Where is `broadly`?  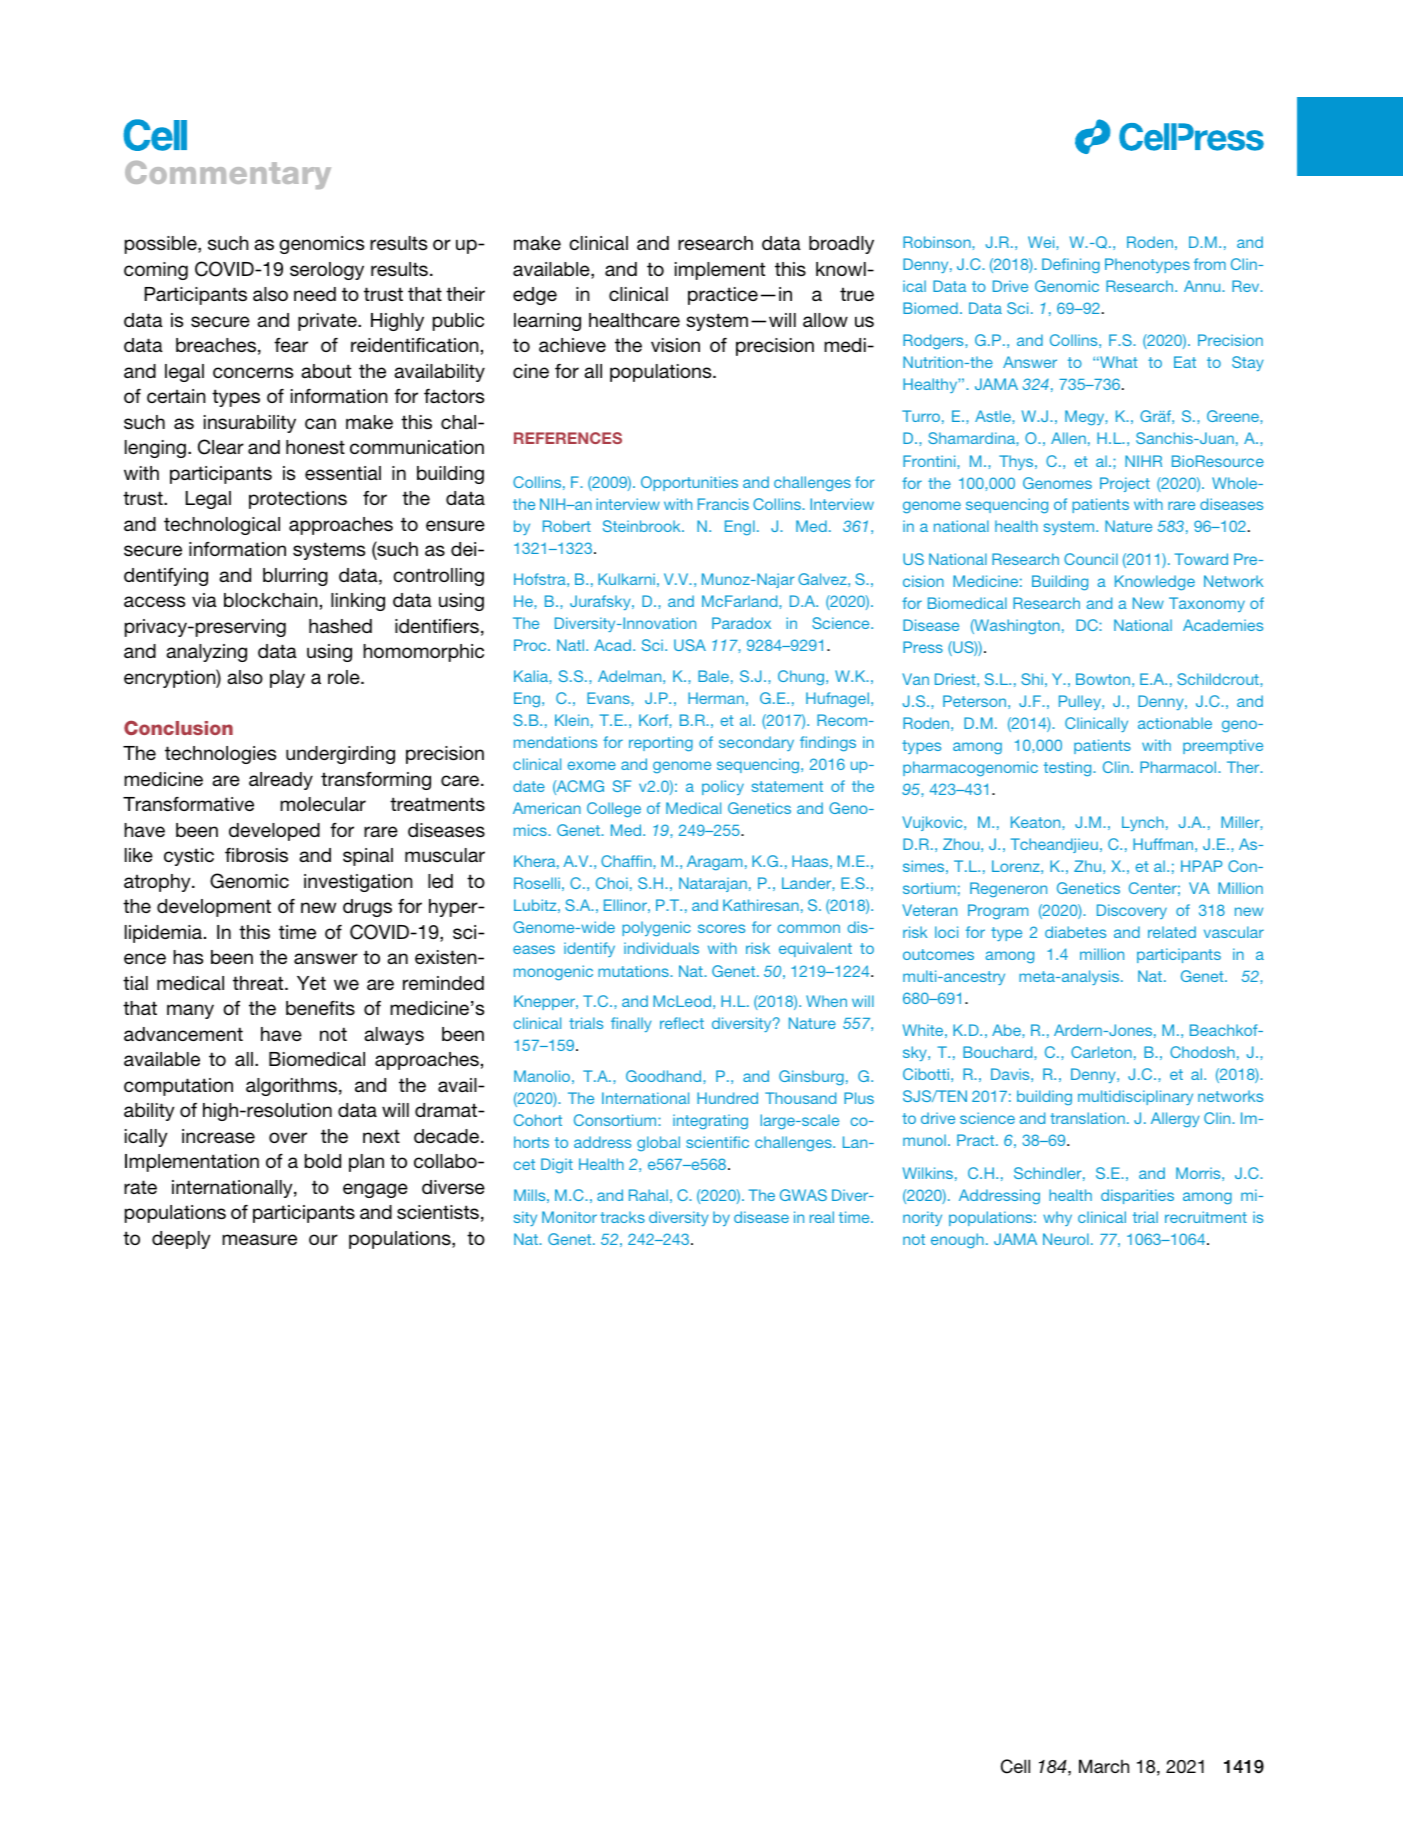 broadly is located at coordinates (841, 245).
